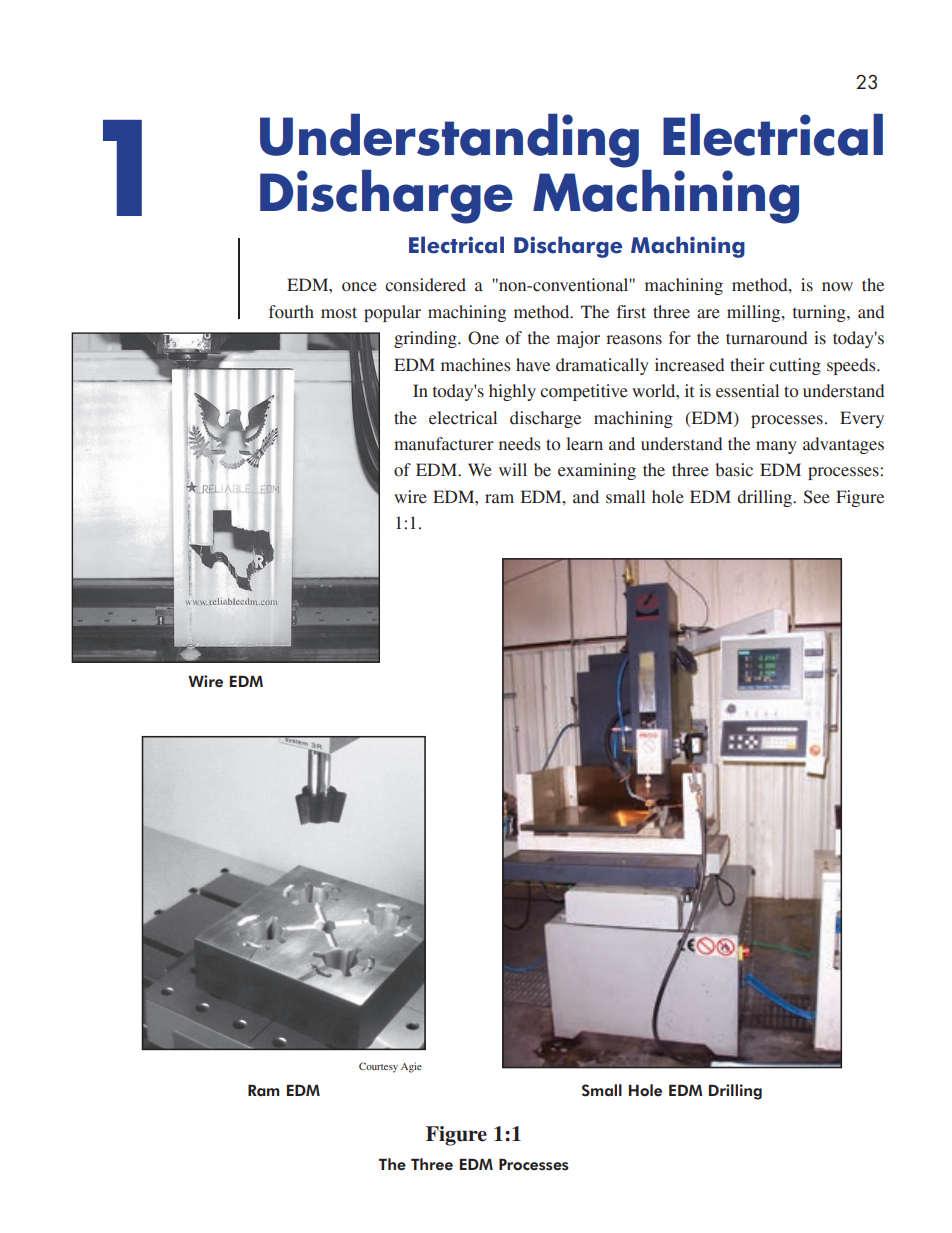  I want to click on turning, so click(820, 313).
